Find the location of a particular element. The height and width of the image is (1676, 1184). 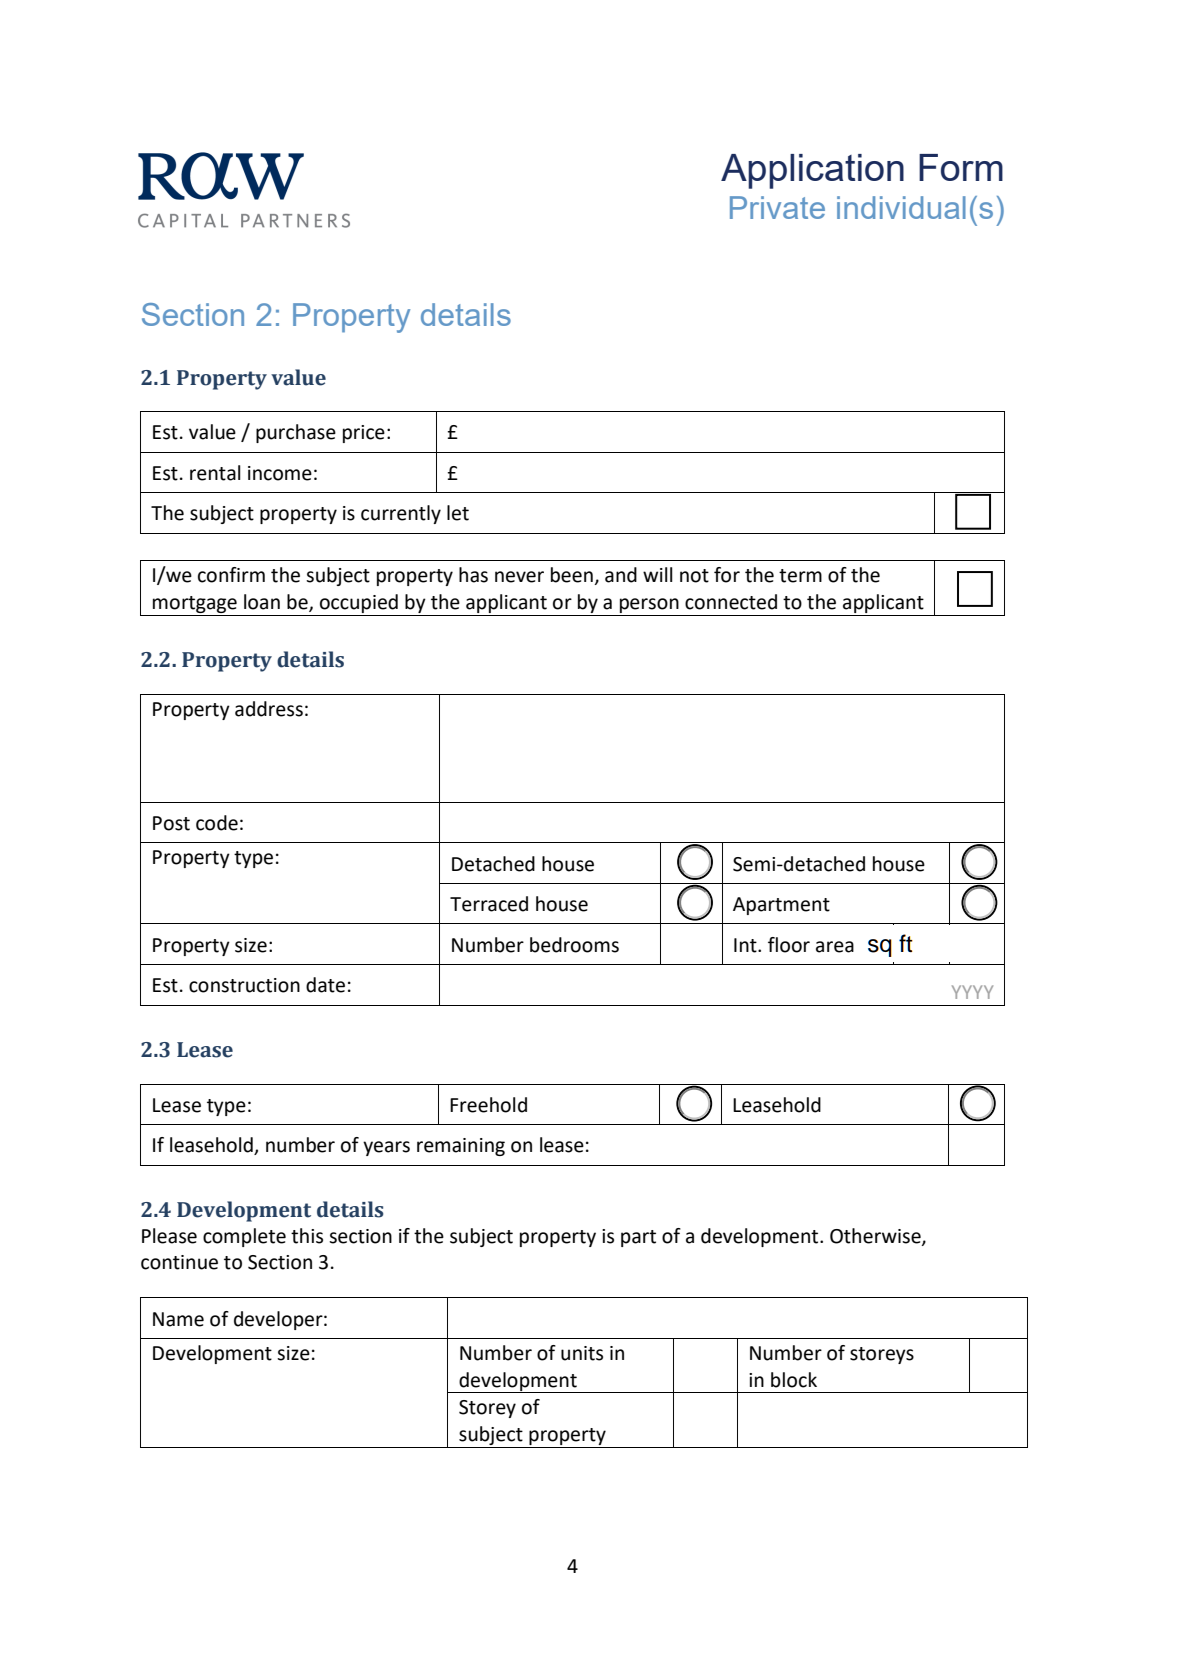

Application is located at coordinates (812, 171).
